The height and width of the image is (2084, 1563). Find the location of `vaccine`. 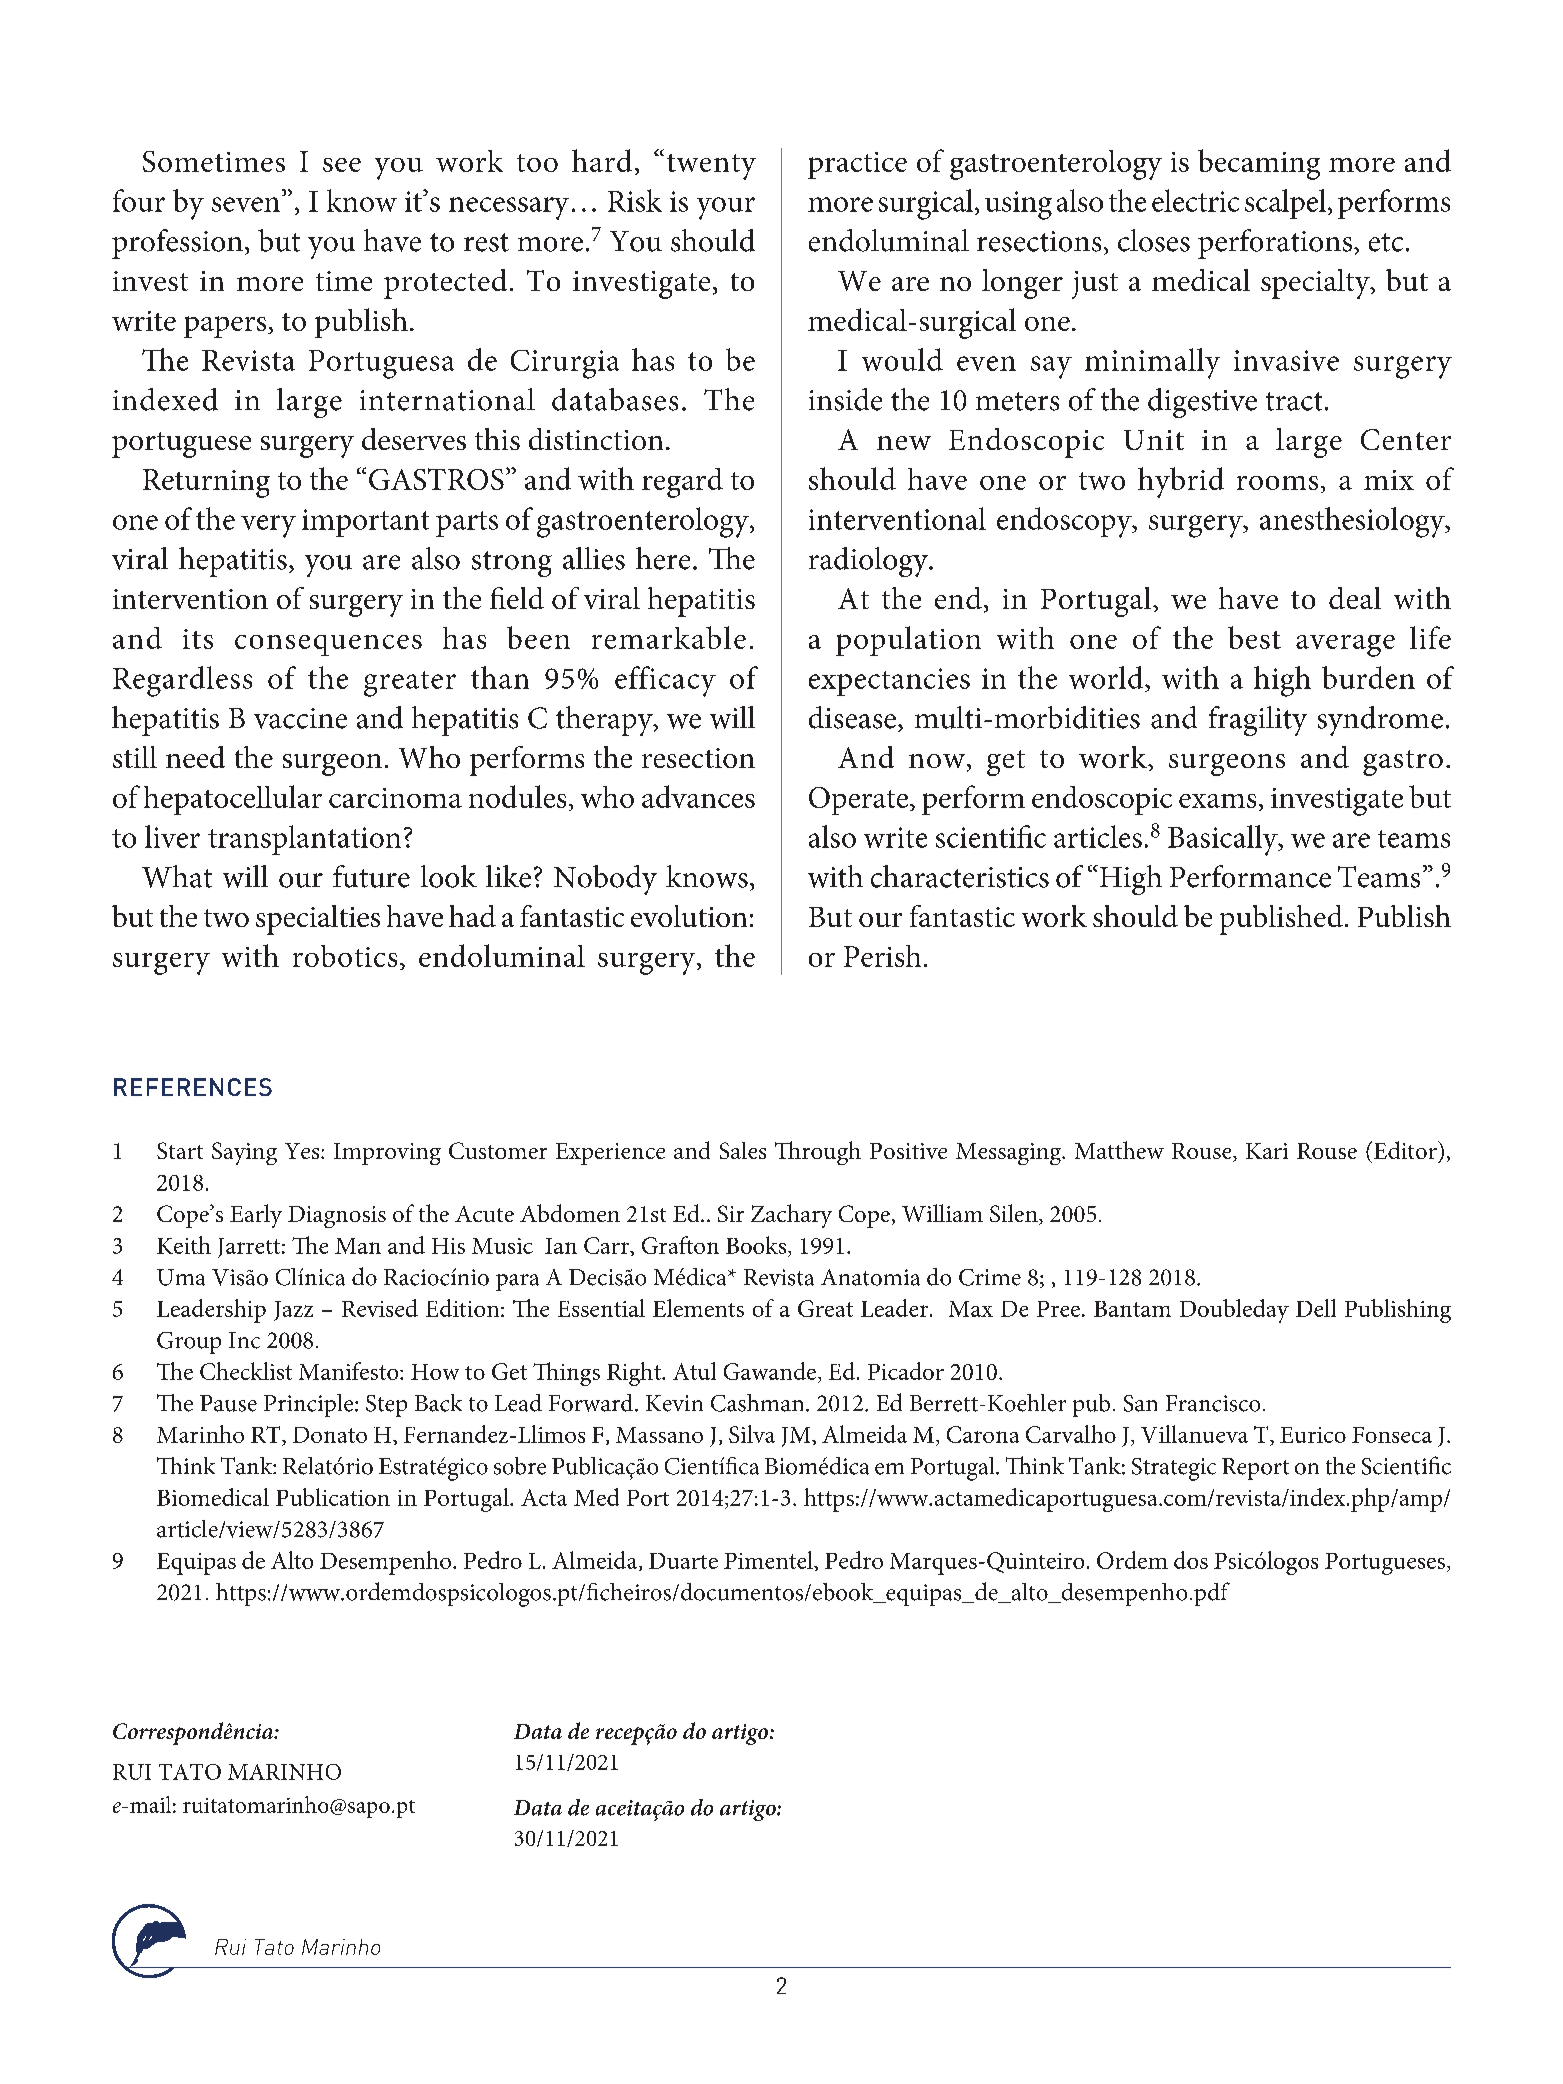

vaccine is located at coordinates (300, 718).
